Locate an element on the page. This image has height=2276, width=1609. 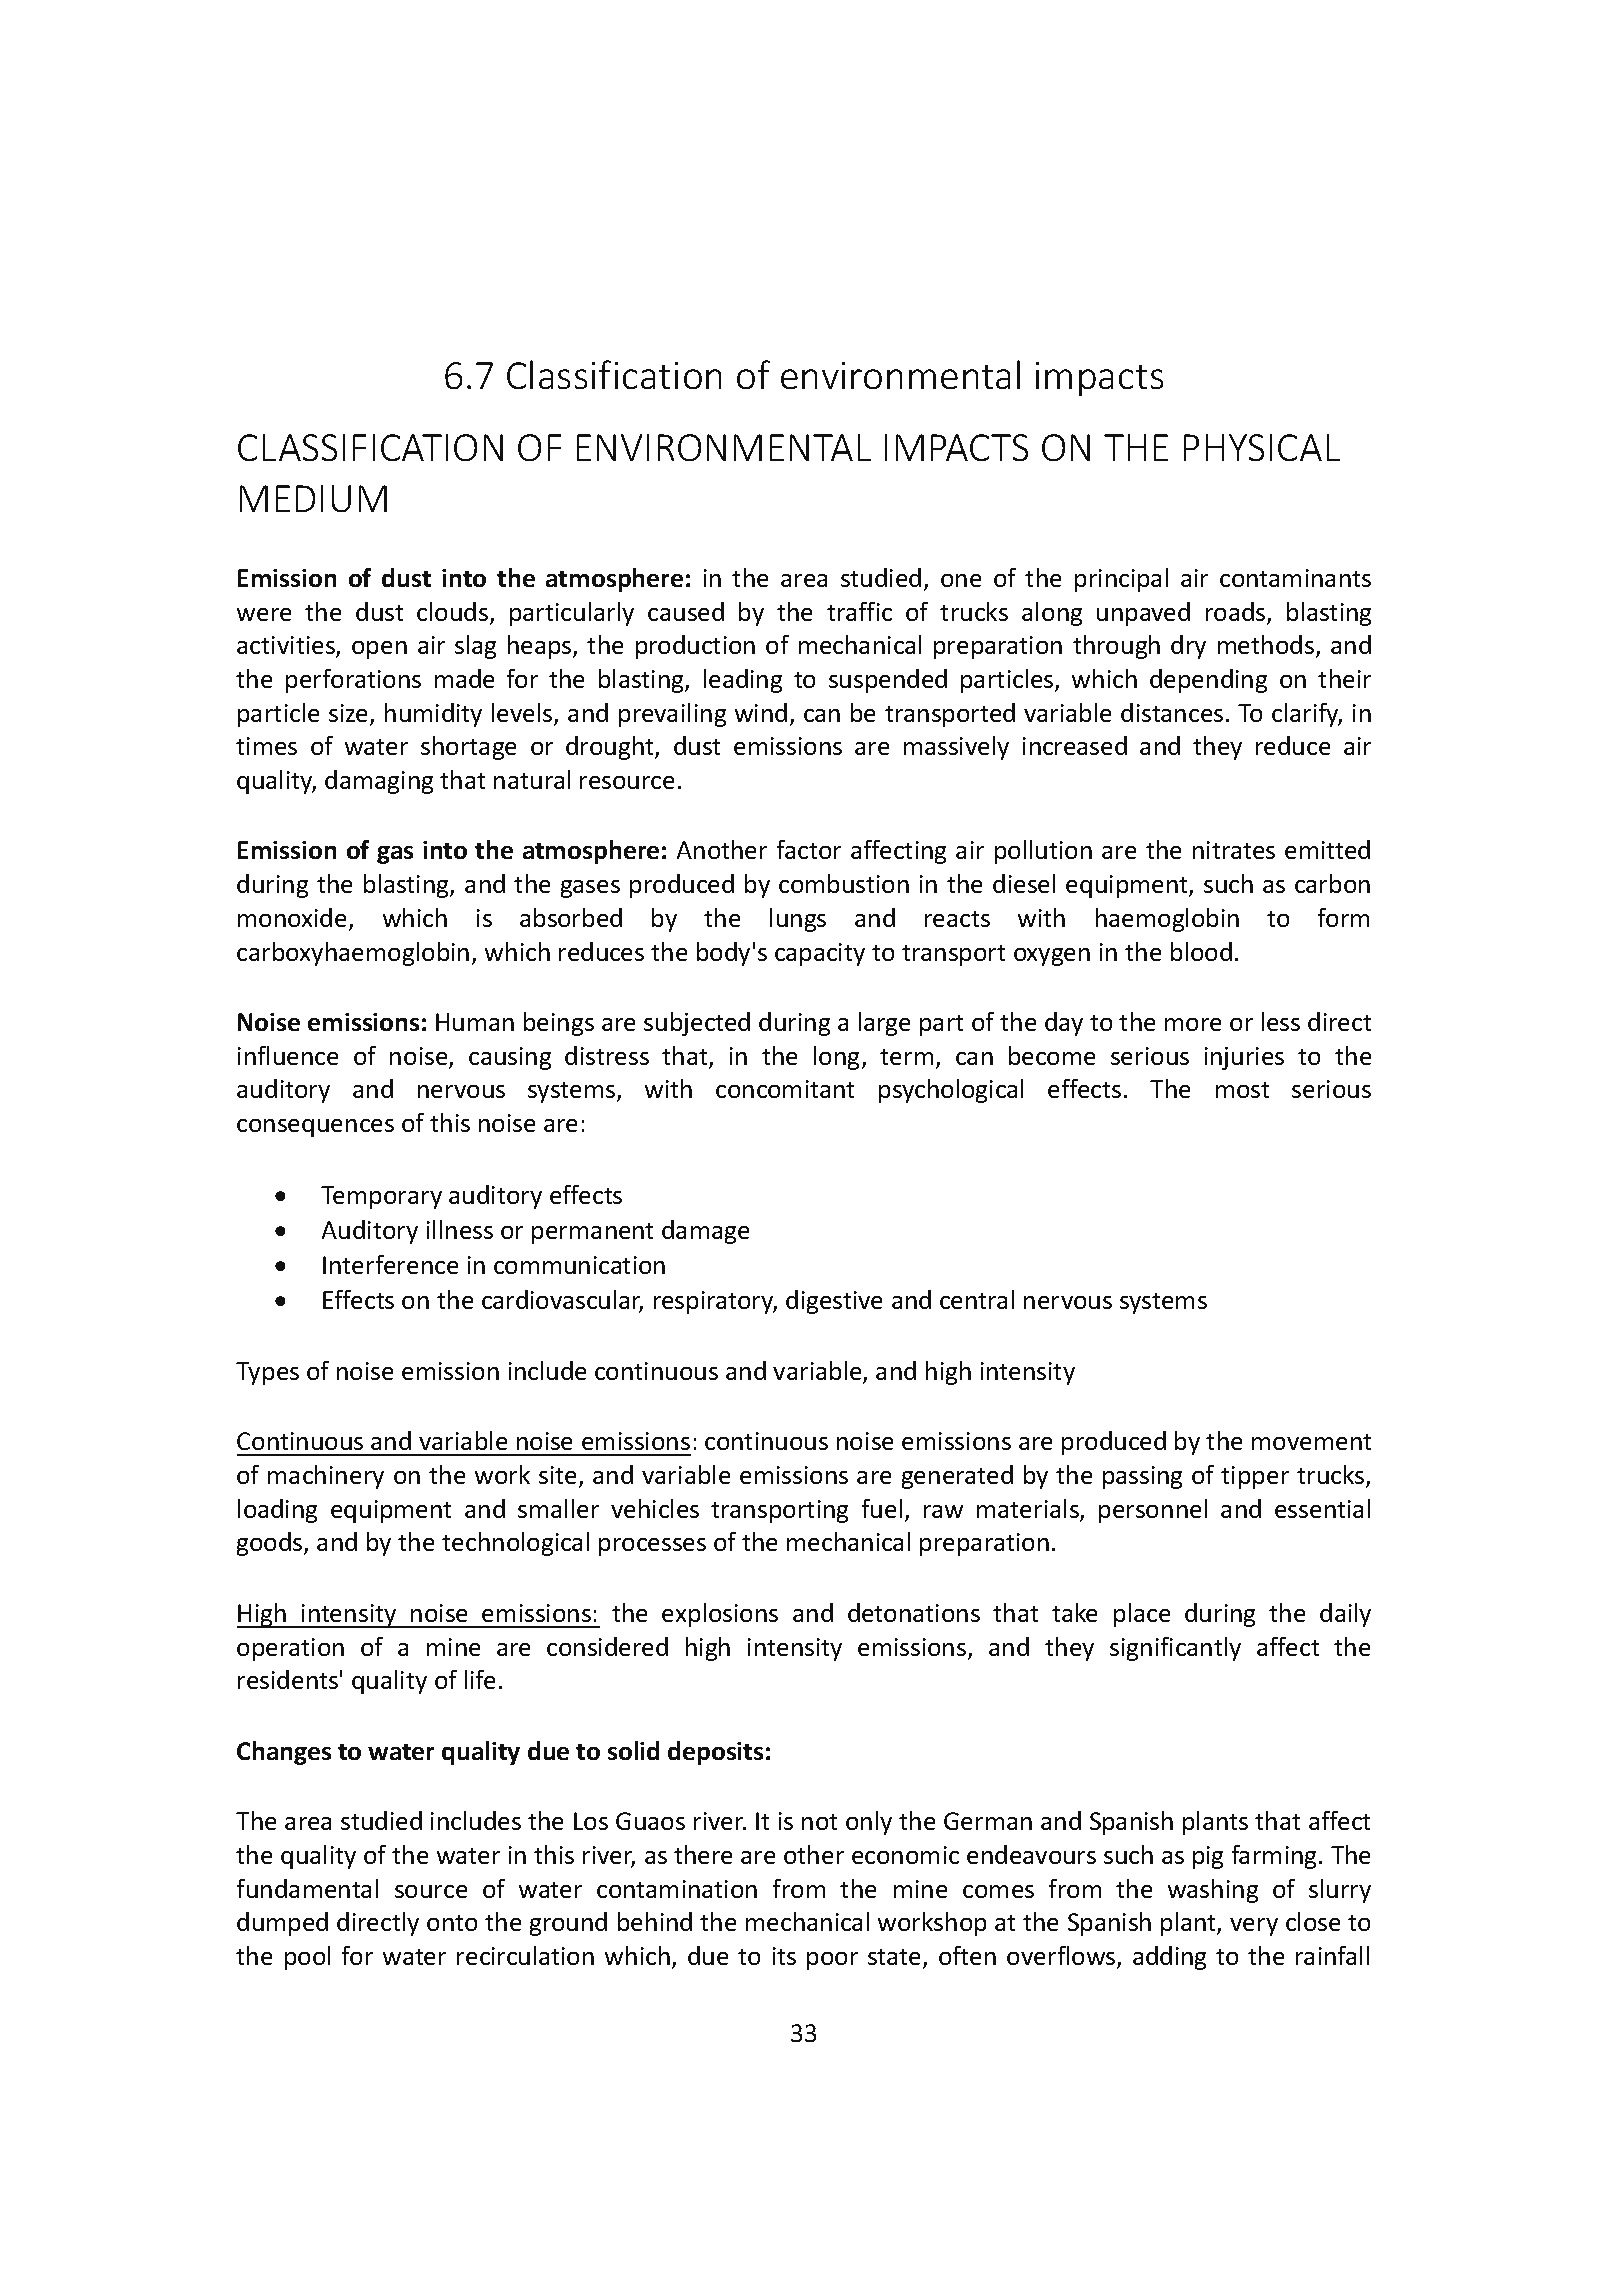
PHYSICAL is located at coordinates (1262, 447).
